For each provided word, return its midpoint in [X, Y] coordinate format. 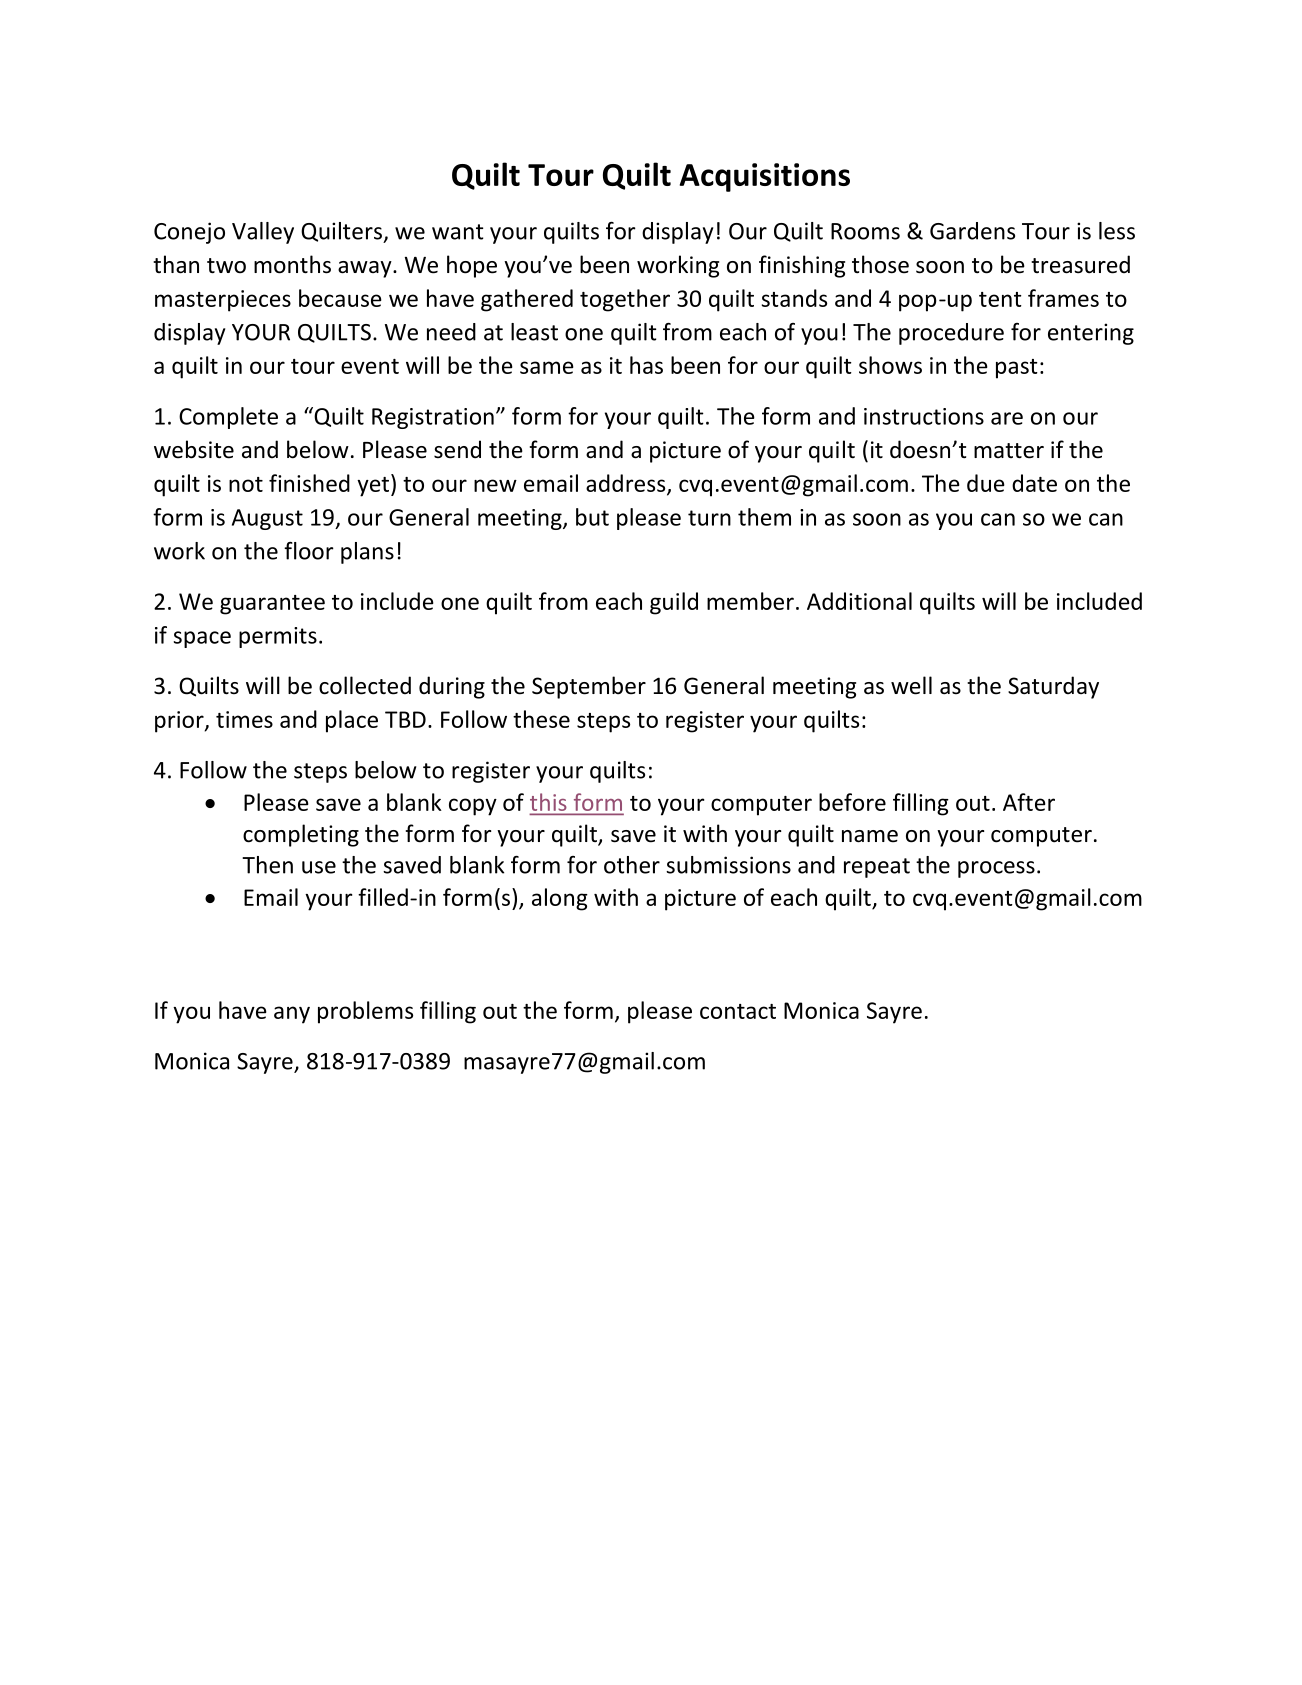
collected [365, 685]
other [632, 865]
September [589, 687]
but [592, 517]
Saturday [1053, 687]
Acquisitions [765, 177]
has [646, 365]
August [267, 519]
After [1029, 802]
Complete [228, 418]
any [292, 1015]
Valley [263, 233]
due [986, 483]
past [1017, 369]
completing [301, 835]
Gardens [972, 231]
